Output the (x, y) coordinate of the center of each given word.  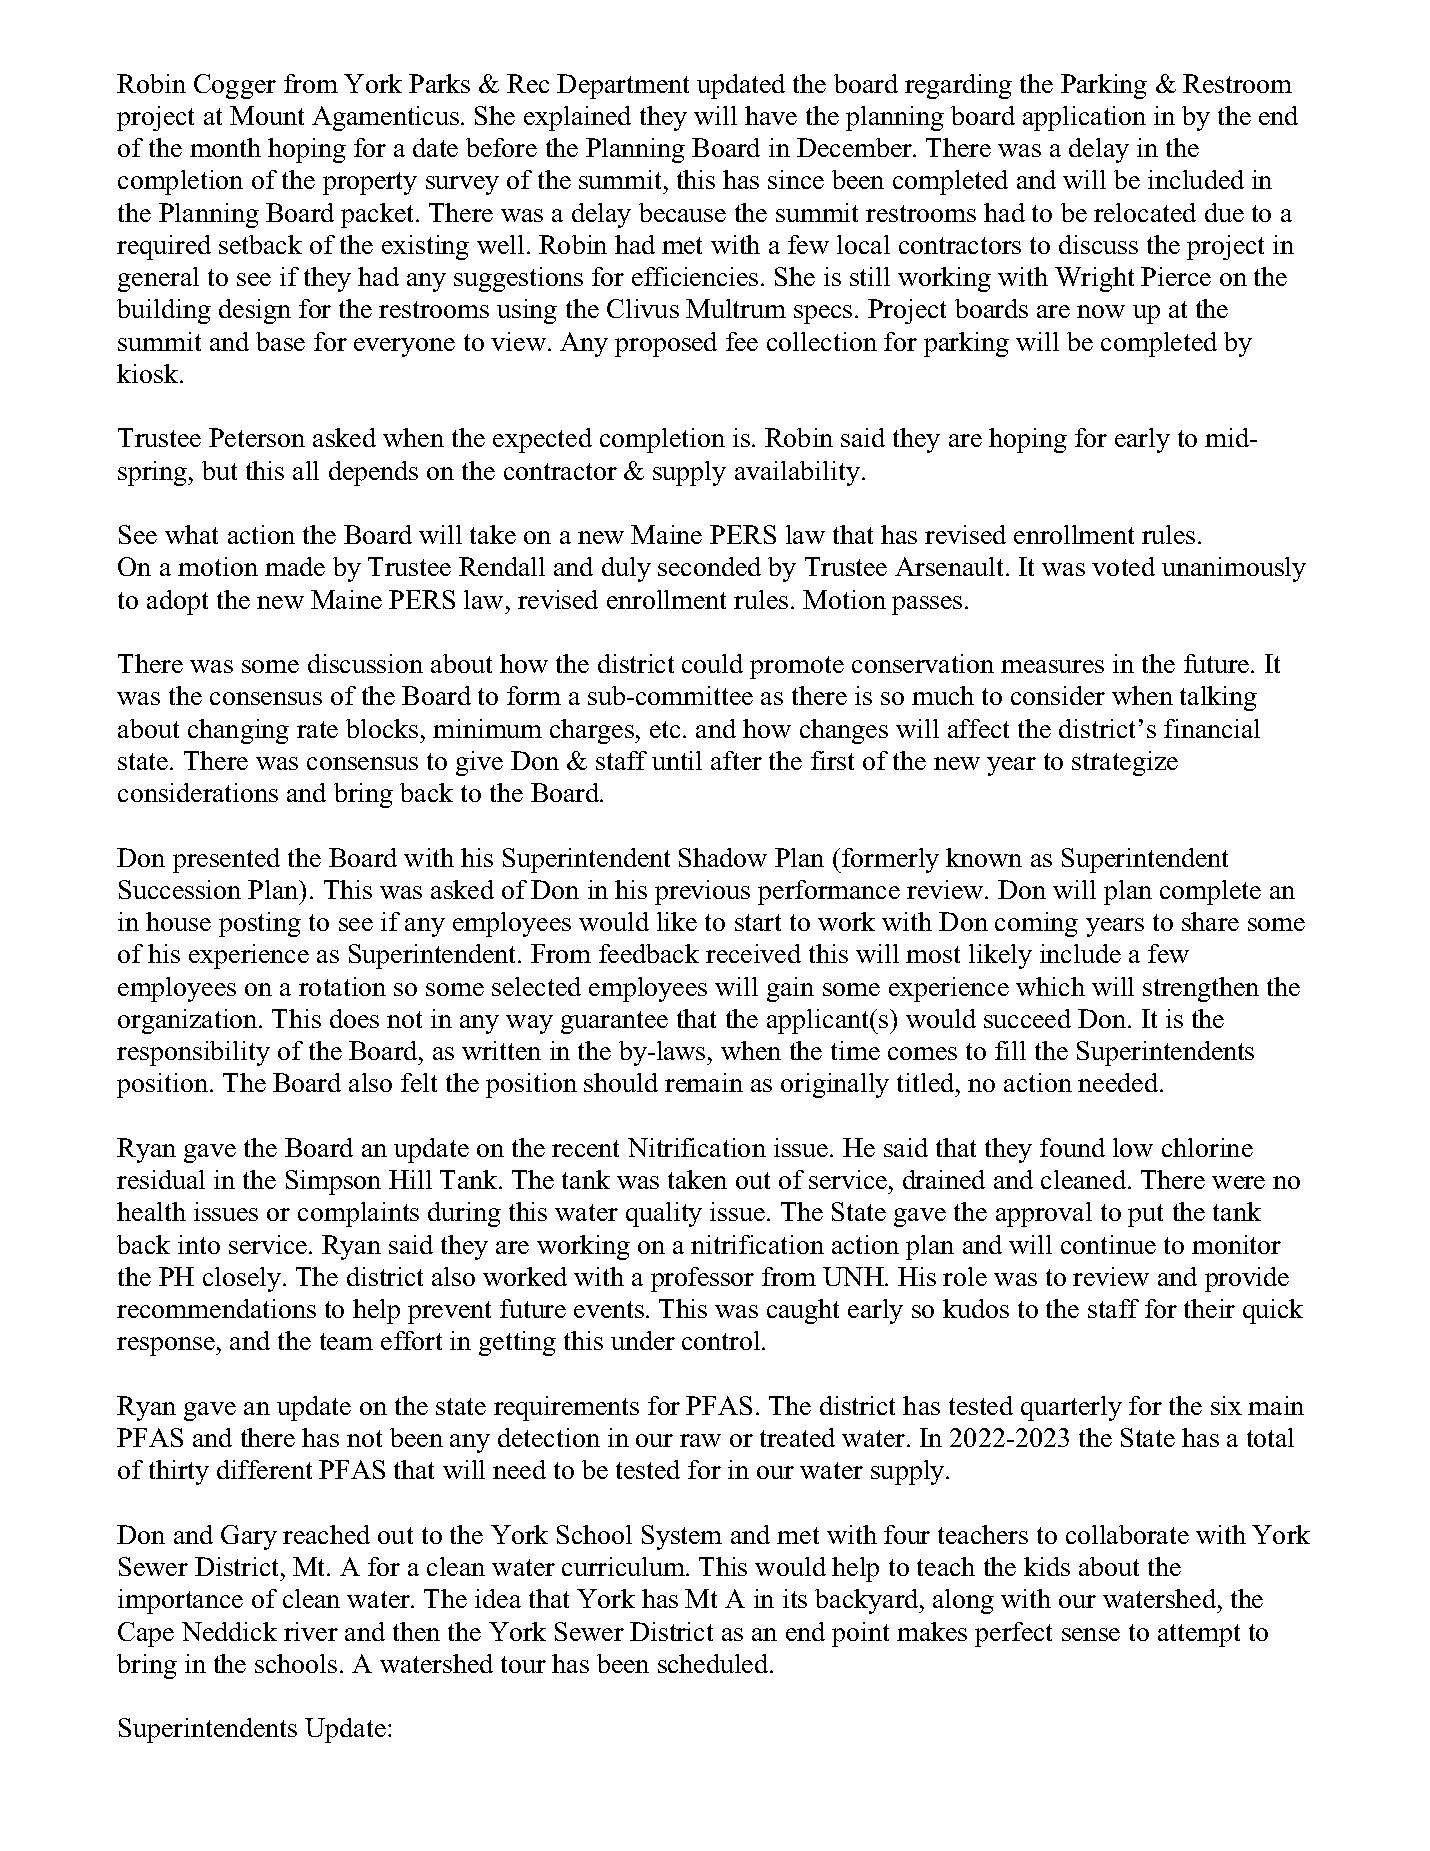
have (771, 115)
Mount (267, 115)
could (712, 663)
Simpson (333, 1182)
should (621, 1082)
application (1084, 118)
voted (1123, 566)
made (295, 566)
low (1133, 1147)
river (311, 1631)
